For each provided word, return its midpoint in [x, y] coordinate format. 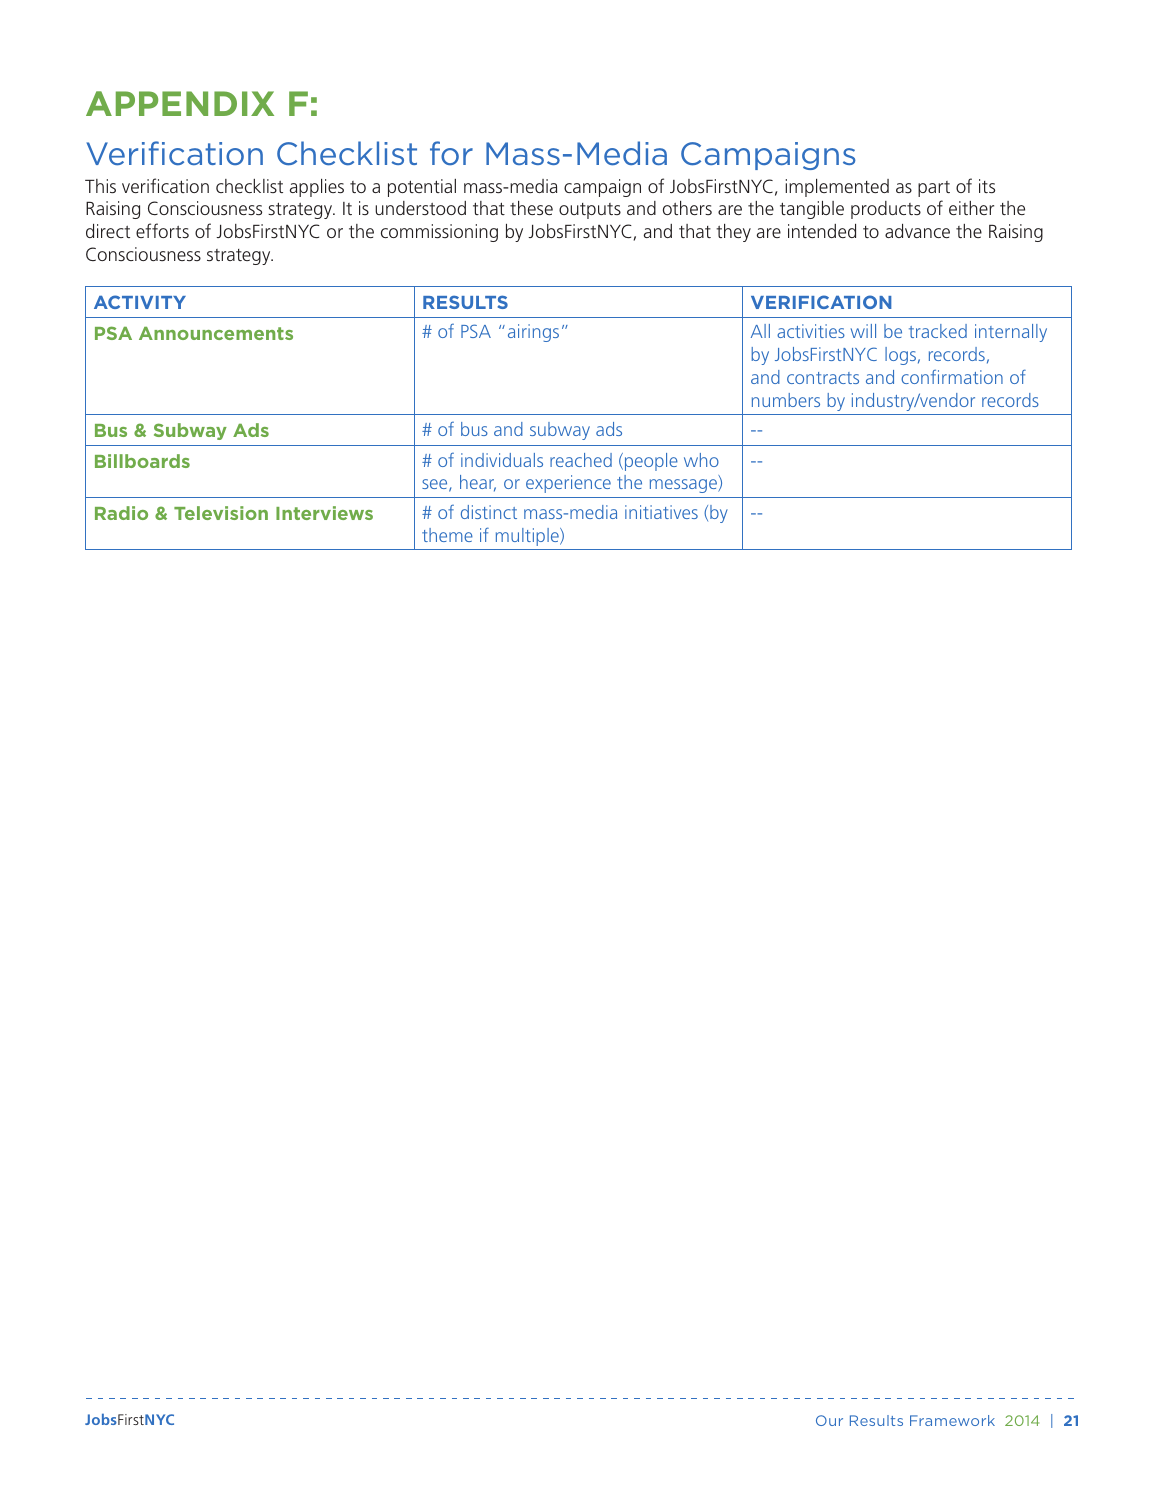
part [934, 189]
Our [829, 1420]
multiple [528, 537]
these [531, 208]
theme [447, 535]
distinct [489, 512]
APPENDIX [180, 103]
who [701, 460]
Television [221, 513]
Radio [121, 513]
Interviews [324, 513]
